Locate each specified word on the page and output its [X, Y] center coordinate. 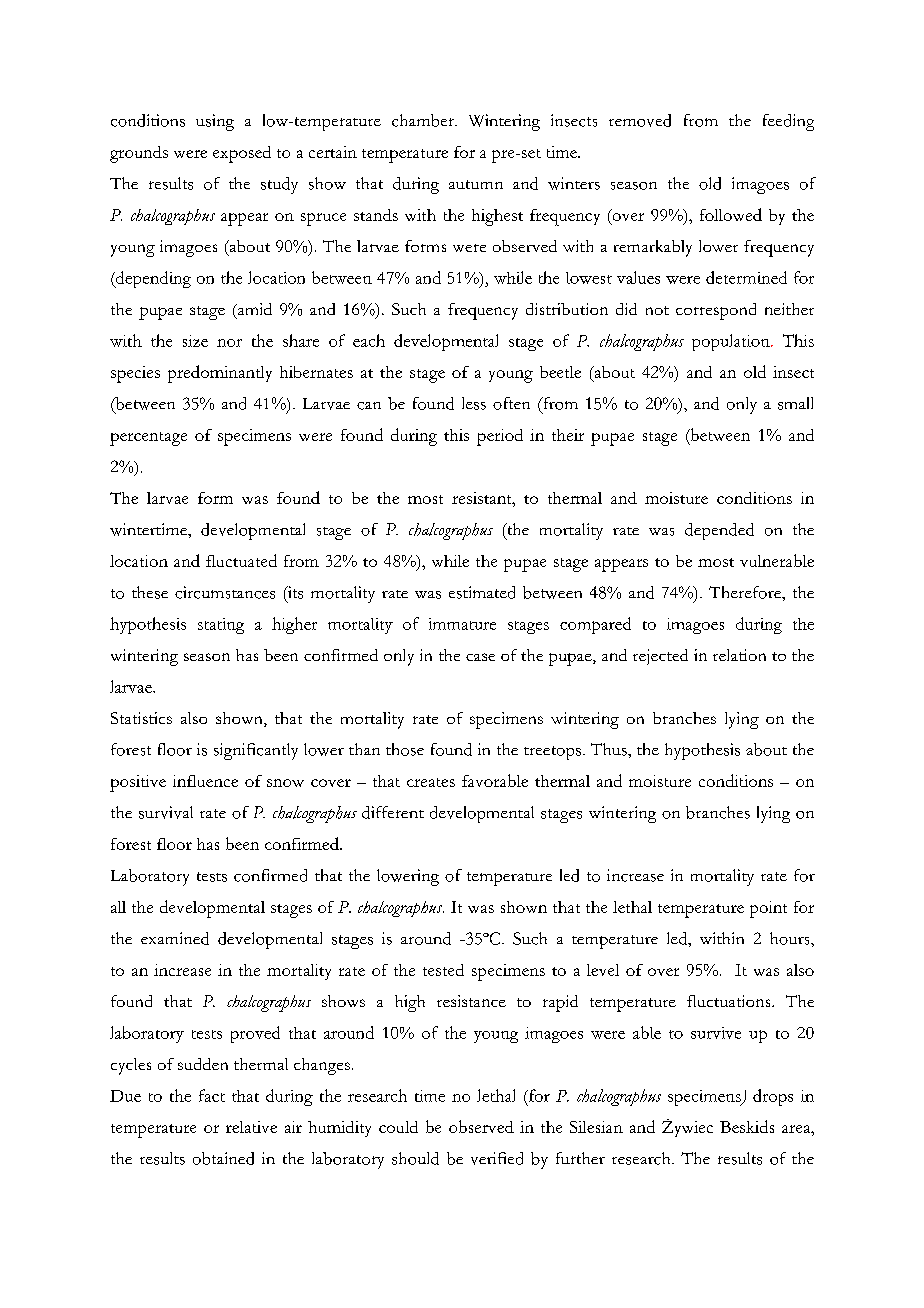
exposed [242, 154]
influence [205, 781]
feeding [788, 122]
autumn [476, 184]
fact [212, 1095]
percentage [148, 439]
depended [719, 531]
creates [431, 782]
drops [773, 1097]
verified [497, 1158]
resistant [483, 498]
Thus [610, 749]
